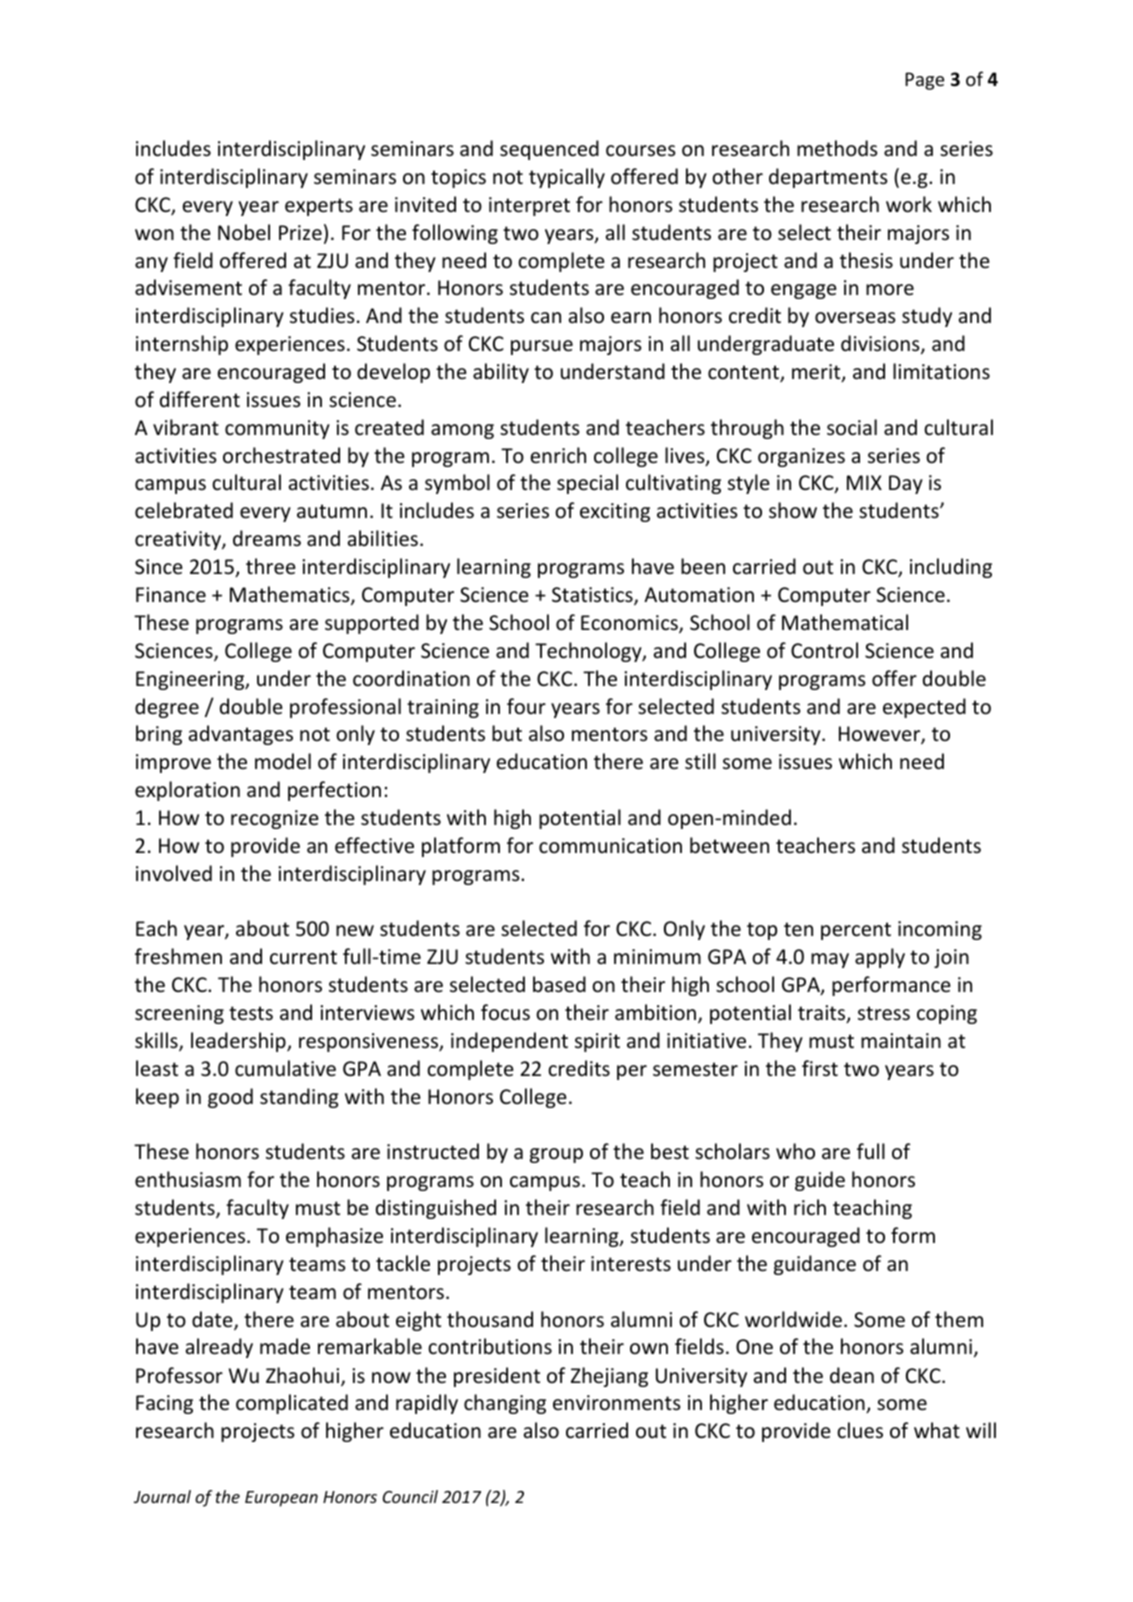  What do you see at coordinates (951, 568) in the document?
I see `including` at bounding box center [951, 568].
